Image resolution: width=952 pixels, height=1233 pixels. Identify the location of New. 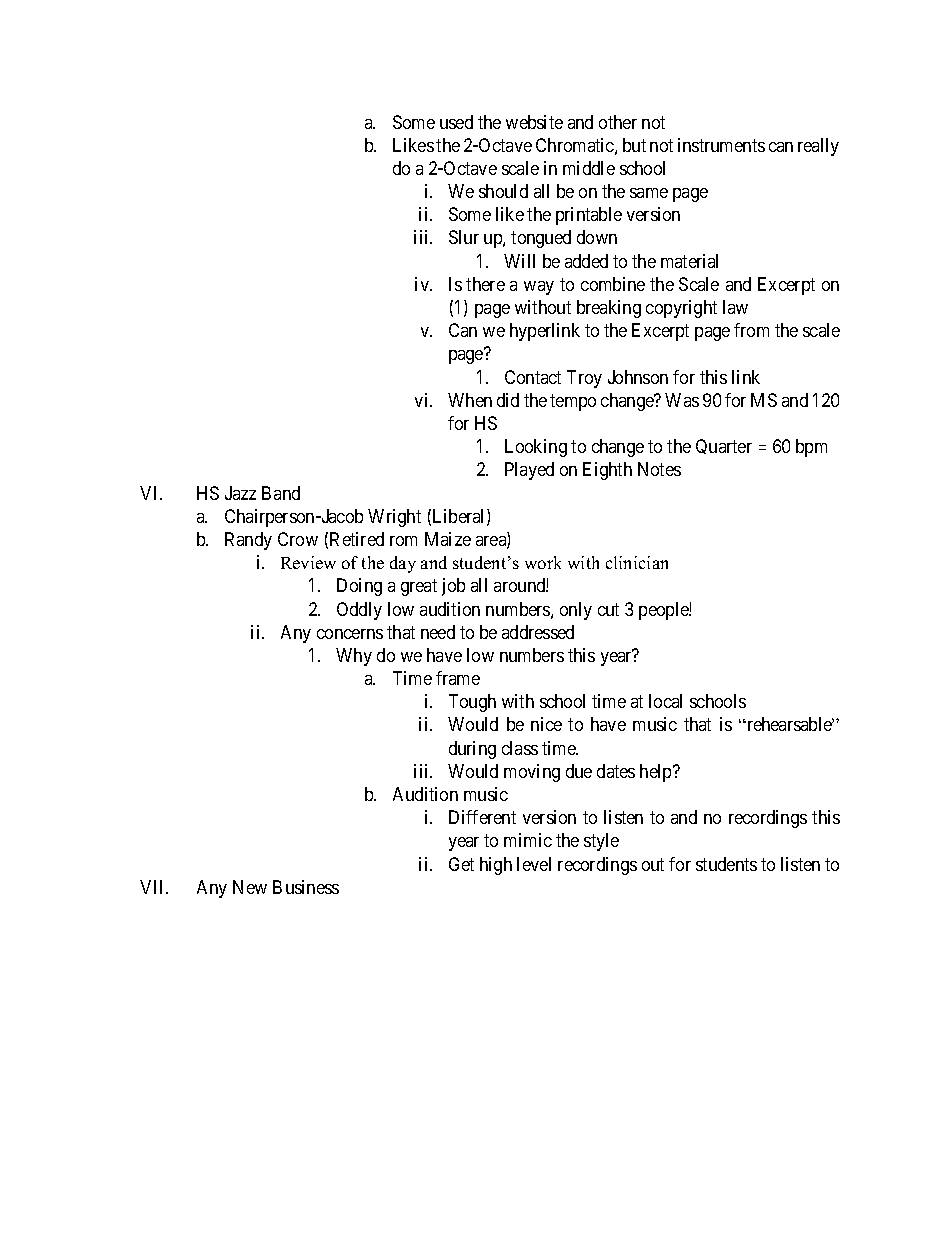
(250, 887).
